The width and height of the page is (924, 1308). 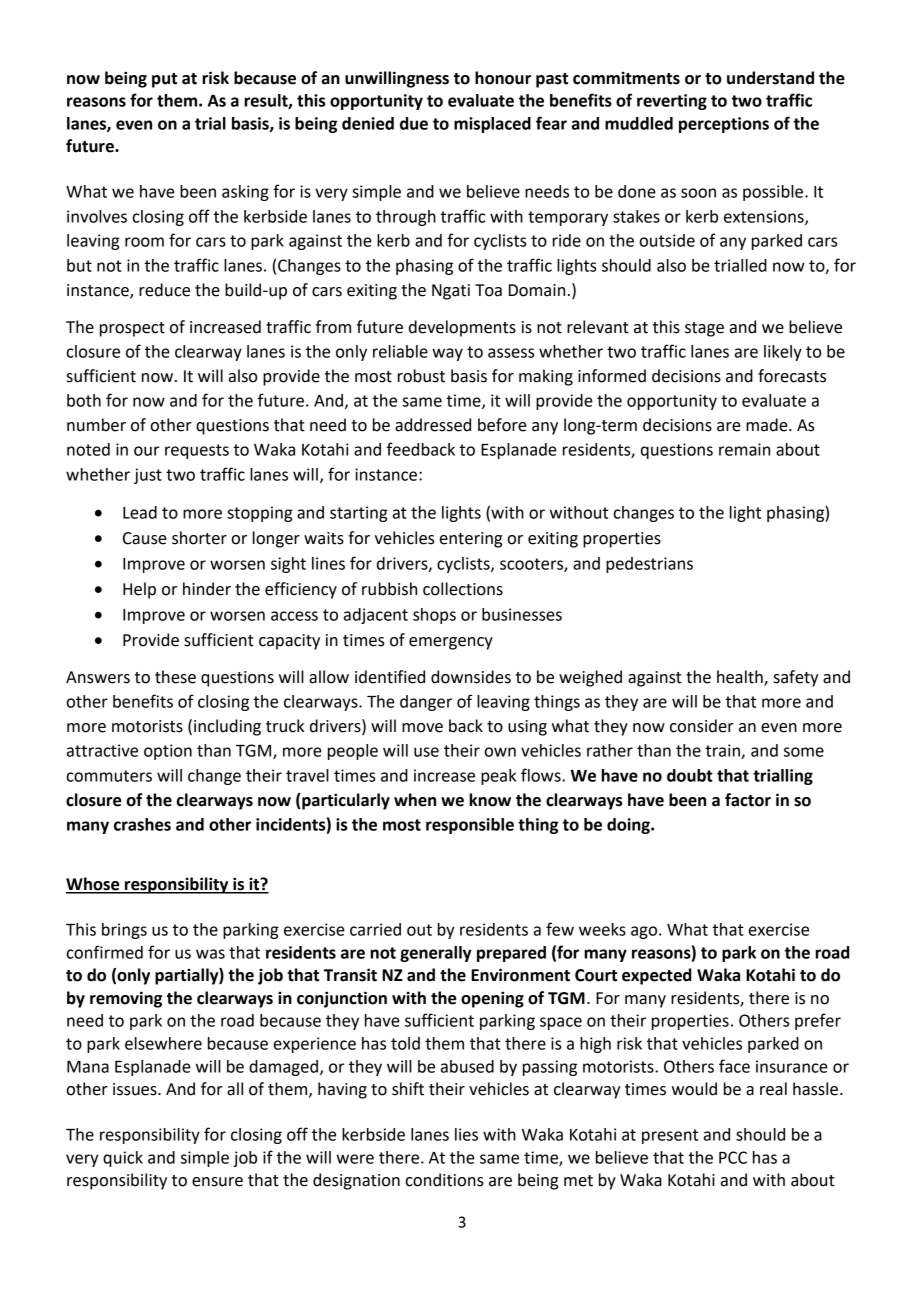 What do you see at coordinates (414, 123) in the page?
I see `due` at bounding box center [414, 123].
